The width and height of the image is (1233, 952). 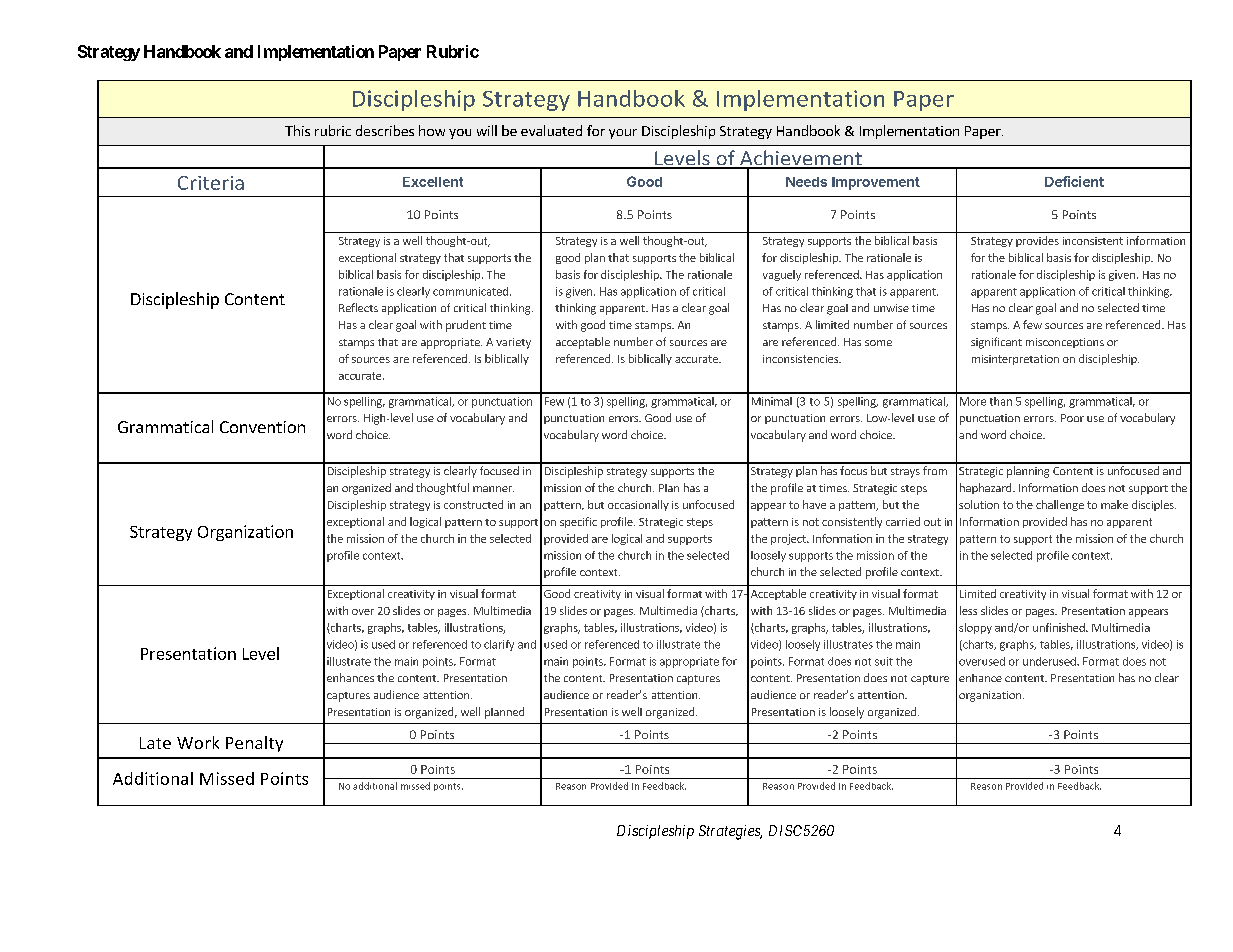 What do you see at coordinates (1072, 418) in the image?
I see `Poor` at bounding box center [1072, 418].
